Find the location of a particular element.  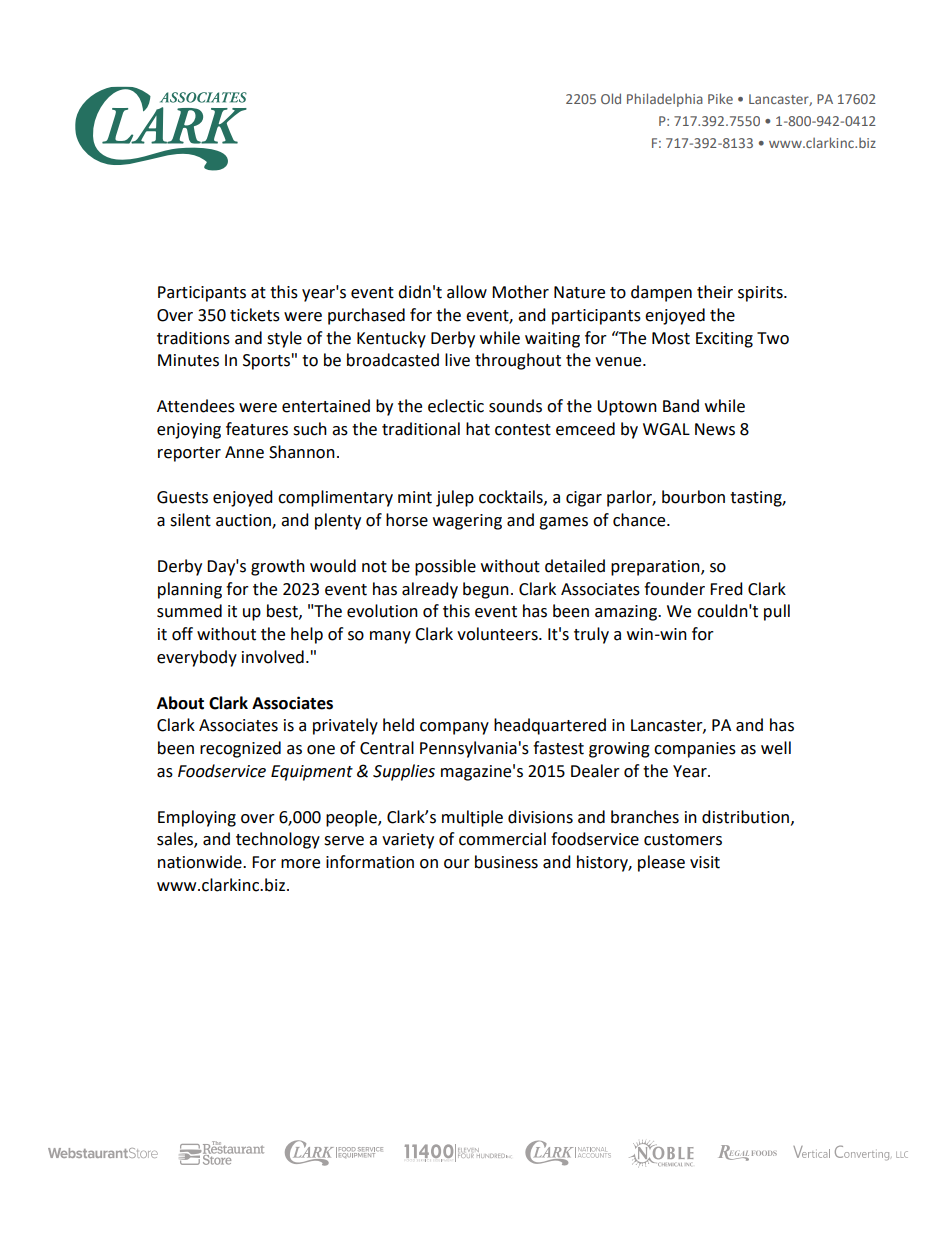

tickets is located at coordinates (255, 315).
